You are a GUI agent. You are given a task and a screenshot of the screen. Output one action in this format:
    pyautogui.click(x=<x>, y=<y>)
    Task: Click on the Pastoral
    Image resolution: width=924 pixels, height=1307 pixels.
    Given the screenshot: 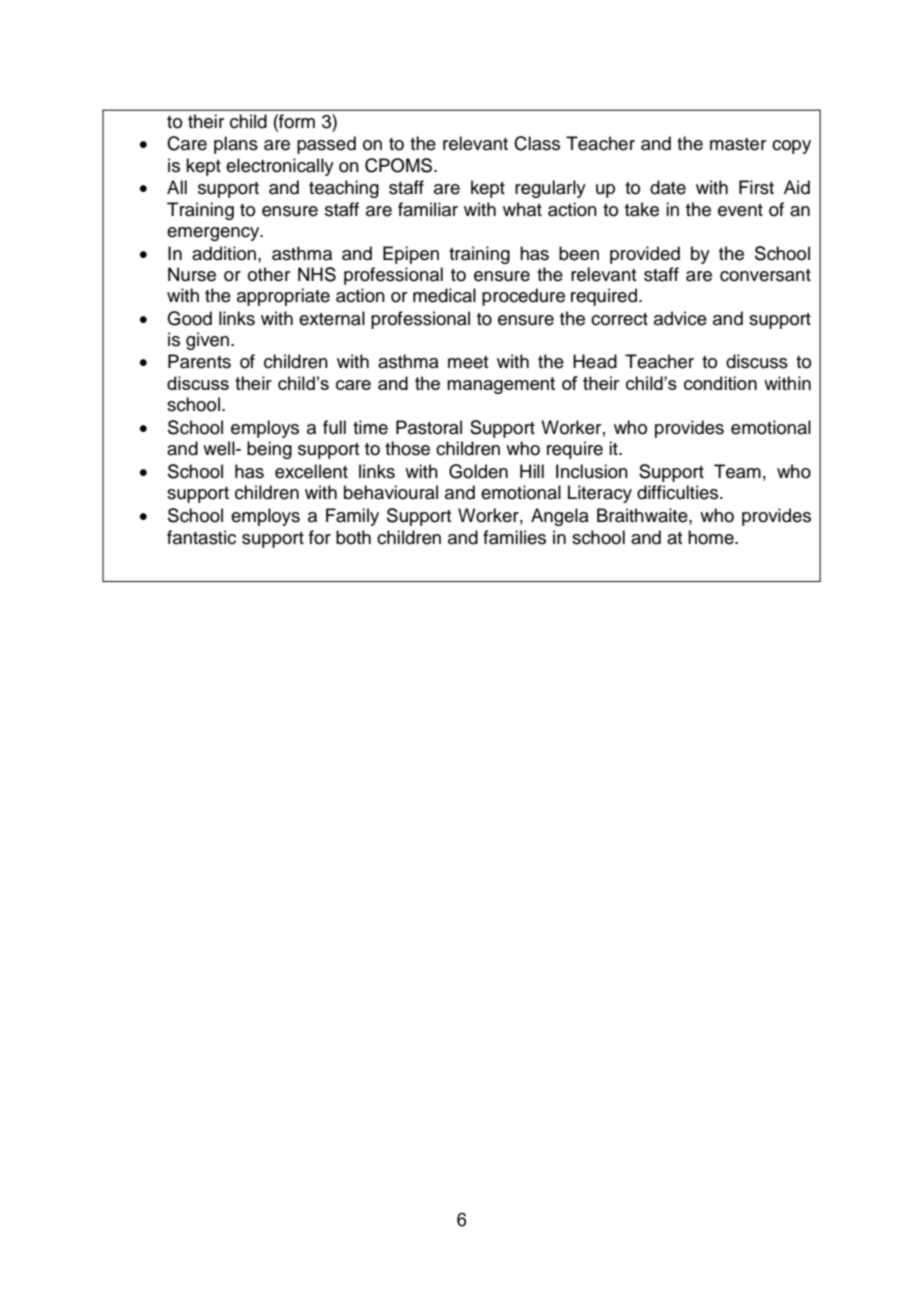 What is the action you would take?
    pyautogui.click(x=429, y=427)
